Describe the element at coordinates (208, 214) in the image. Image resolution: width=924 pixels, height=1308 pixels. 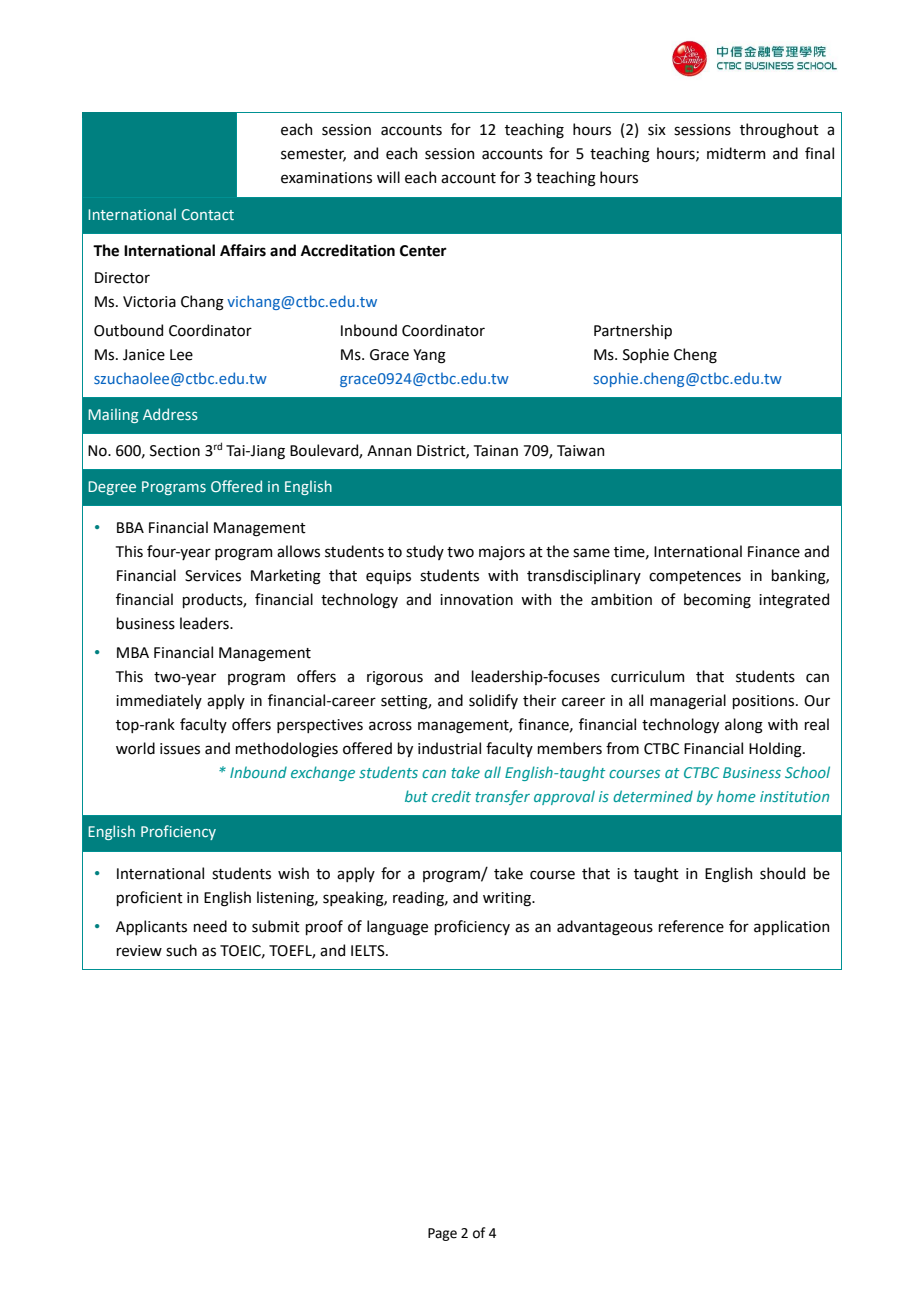
I see `Contact` at that location.
